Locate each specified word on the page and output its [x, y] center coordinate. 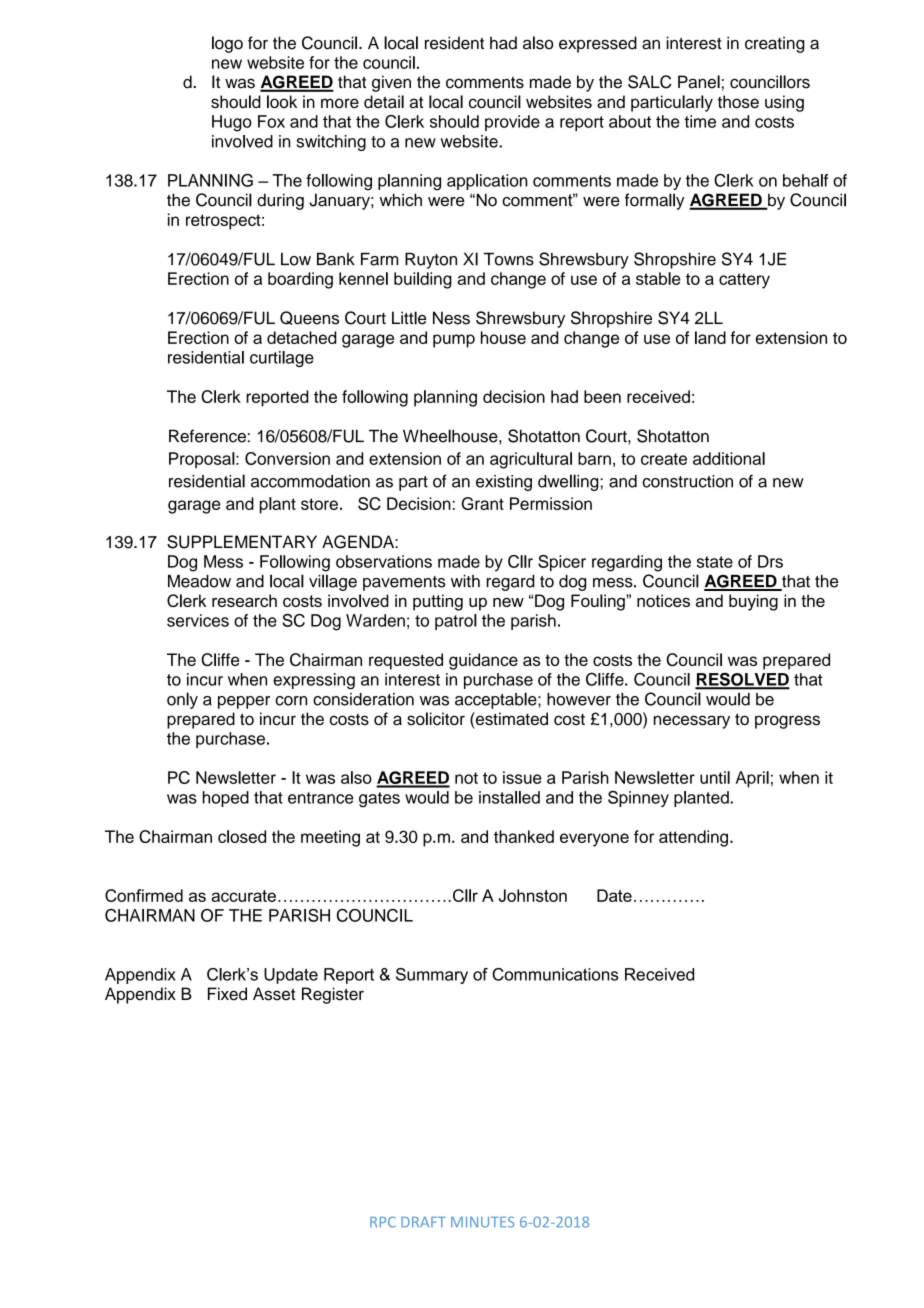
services [198, 620]
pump [454, 341]
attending [693, 838]
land [710, 337]
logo [227, 44]
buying [753, 602]
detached [302, 337]
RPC [383, 1222]
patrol [456, 622]
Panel [699, 82]
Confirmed [144, 895]
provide [512, 123]
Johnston [533, 895]
